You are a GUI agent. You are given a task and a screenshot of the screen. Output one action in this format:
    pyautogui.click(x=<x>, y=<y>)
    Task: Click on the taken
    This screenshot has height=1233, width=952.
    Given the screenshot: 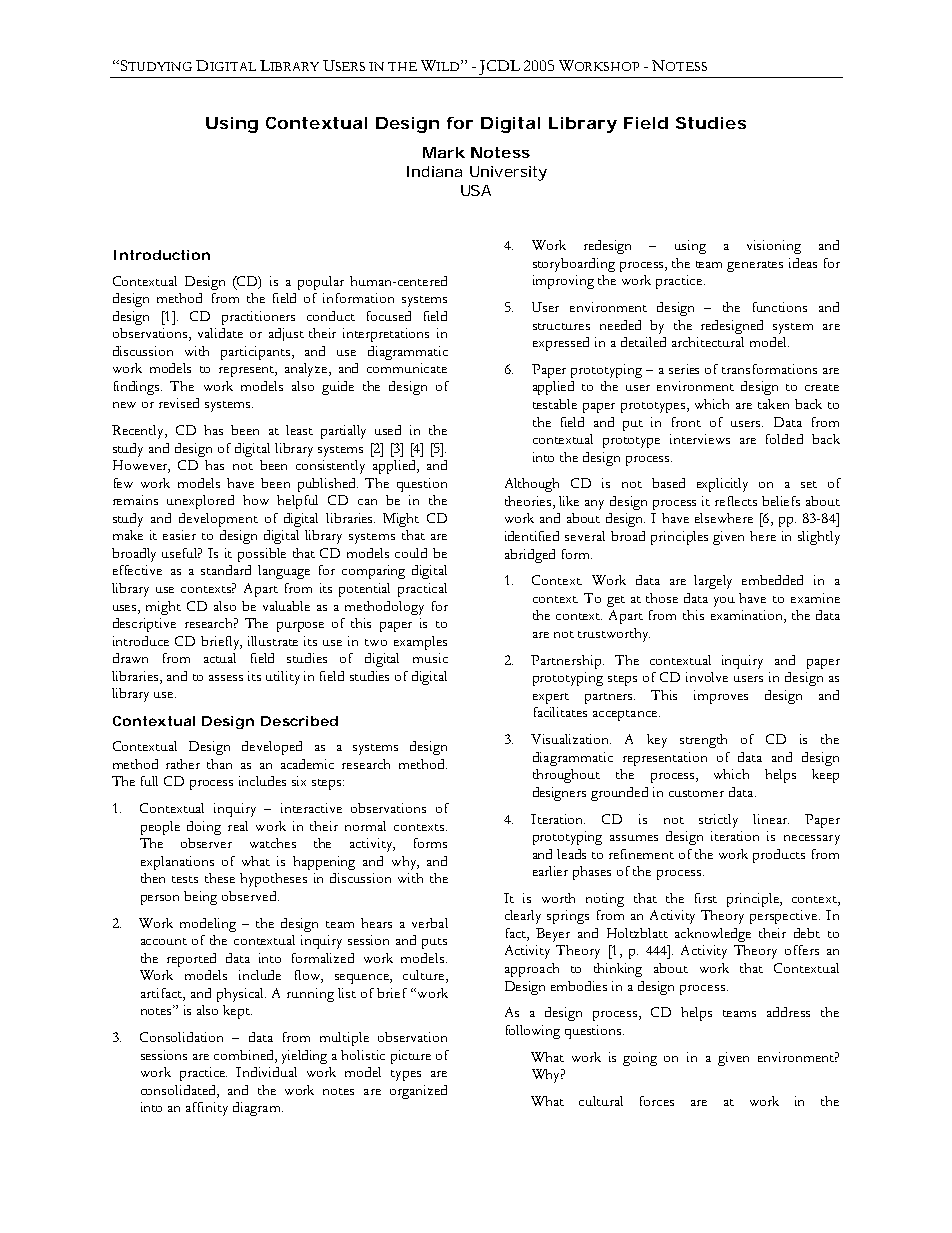 What is the action you would take?
    pyautogui.click(x=773, y=404)
